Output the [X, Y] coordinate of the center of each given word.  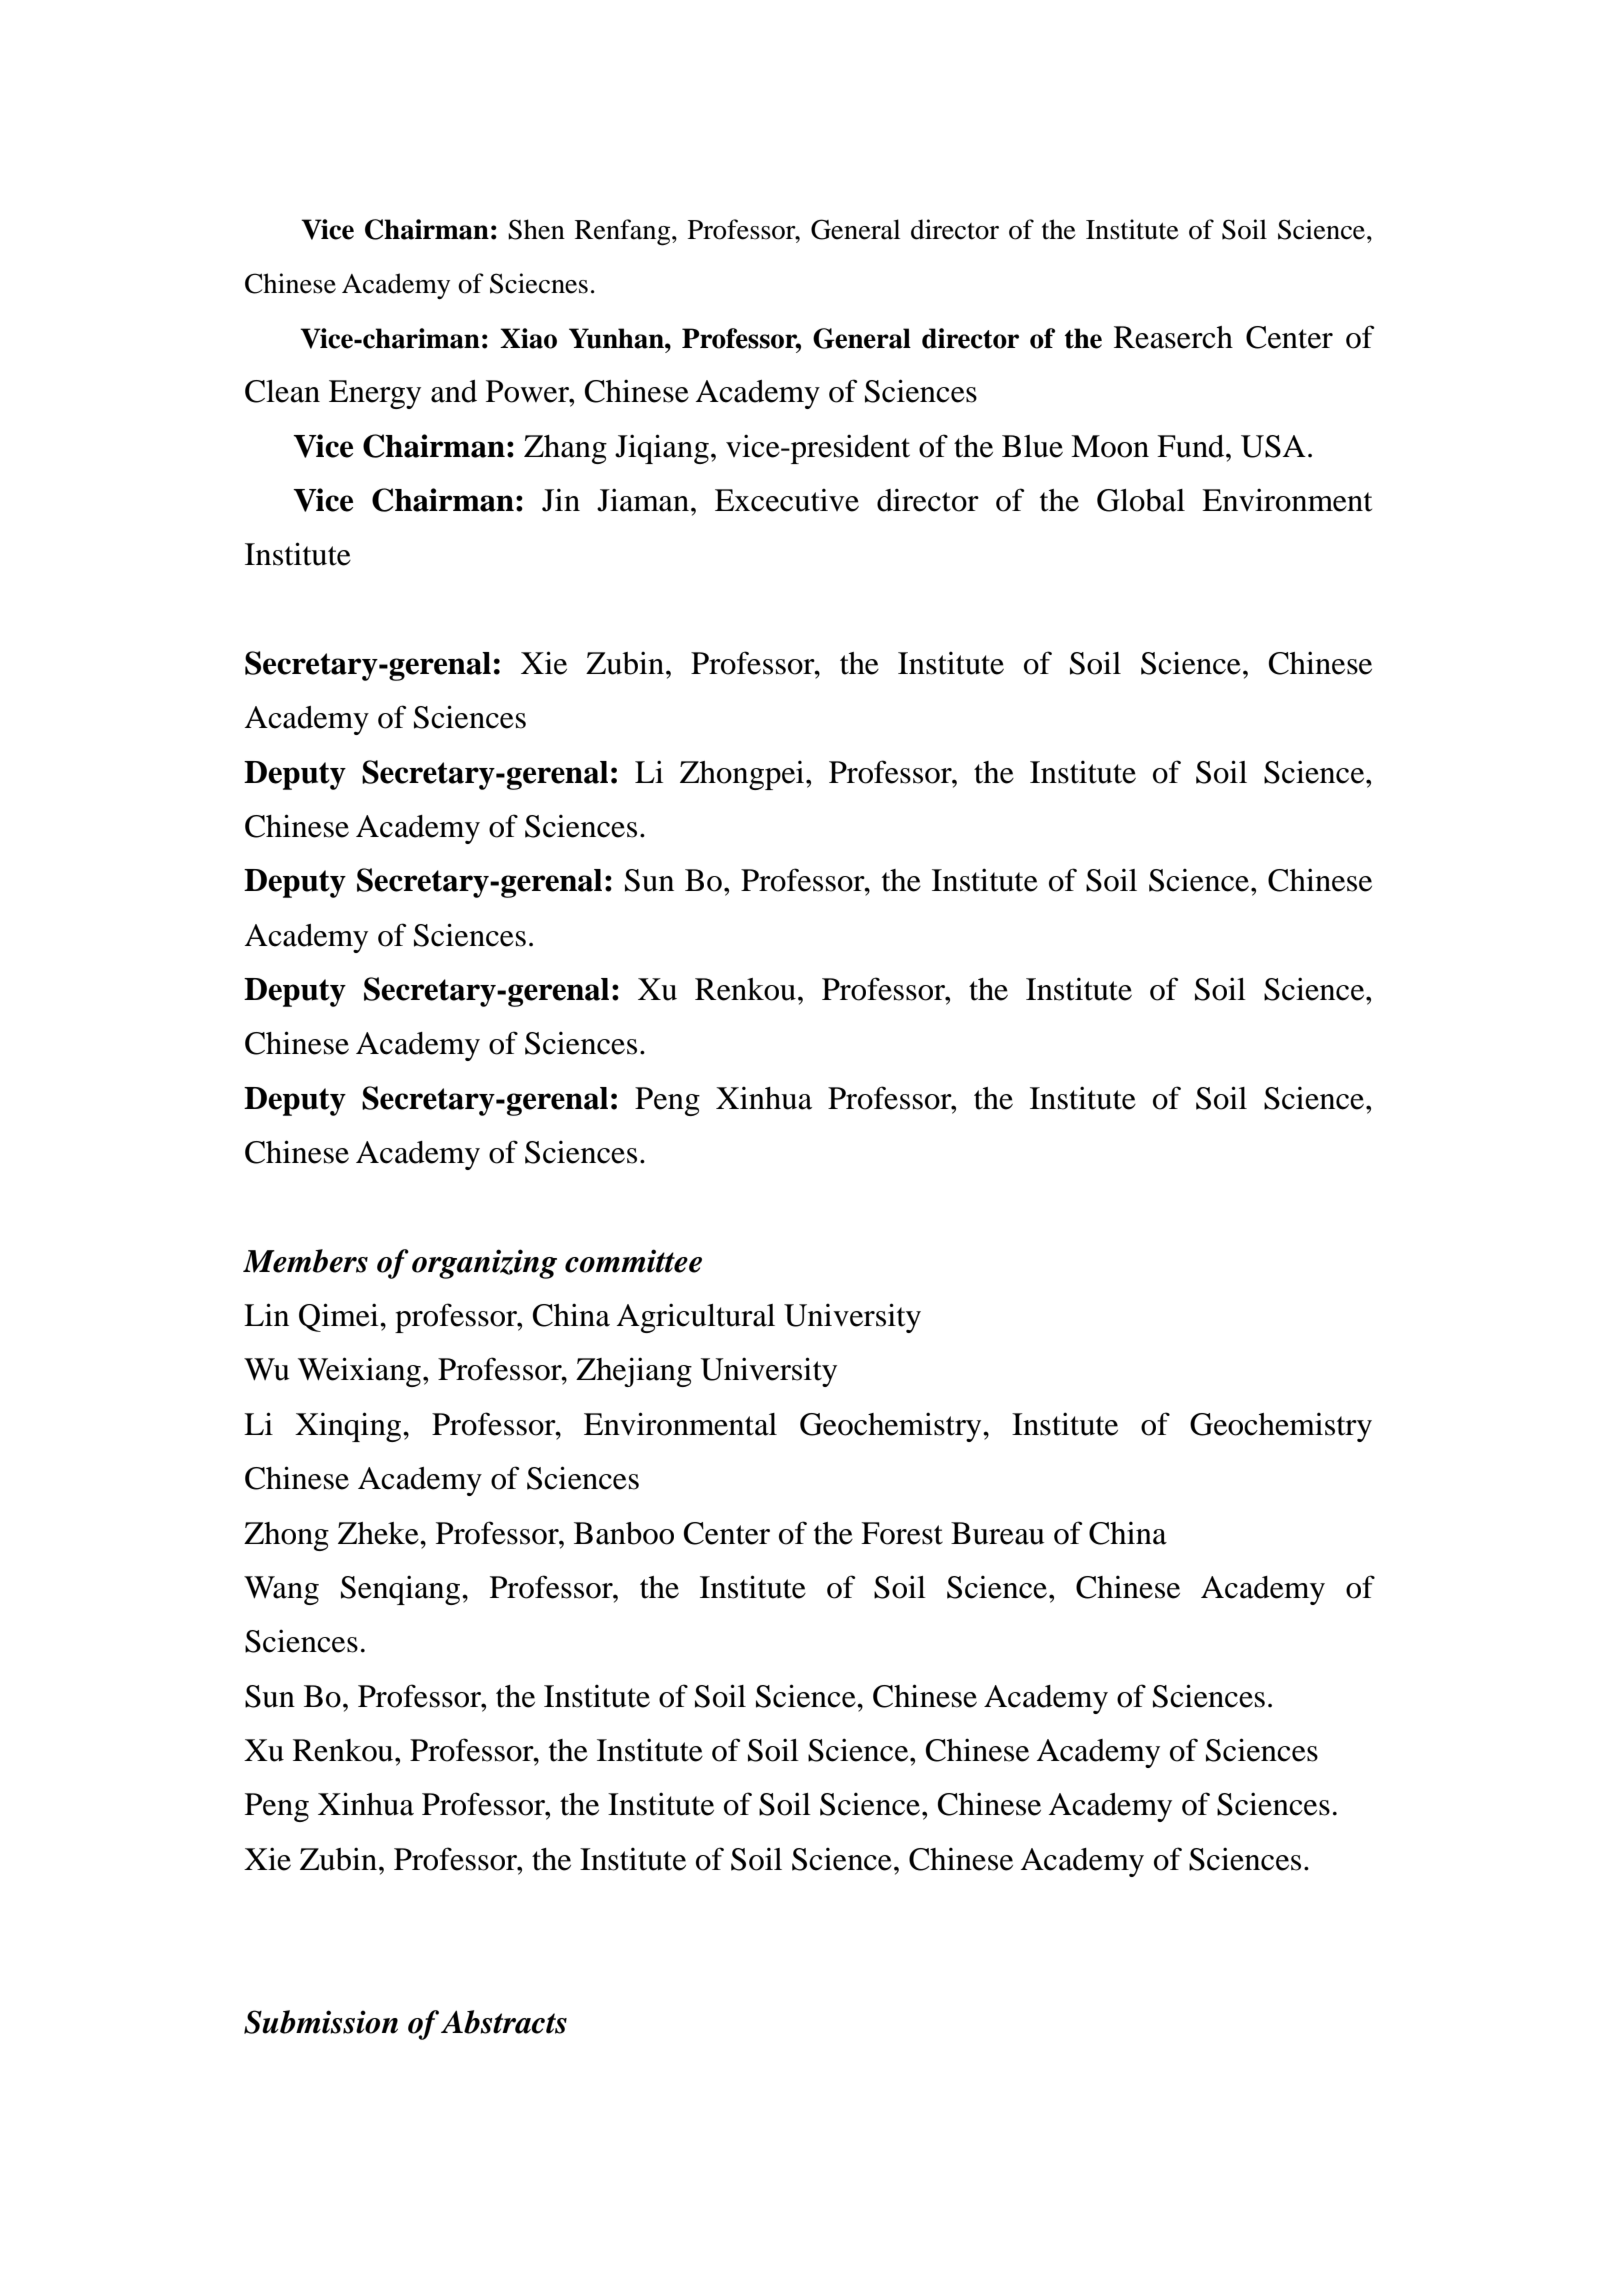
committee [633, 1261]
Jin [561, 500]
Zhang [565, 449]
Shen [536, 229]
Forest [902, 1533]
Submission [321, 2022]
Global [1141, 500]
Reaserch [1173, 337]
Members [305, 1261]
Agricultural [696, 1318]
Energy [375, 394]
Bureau [997, 1533]
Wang [281, 1590]
